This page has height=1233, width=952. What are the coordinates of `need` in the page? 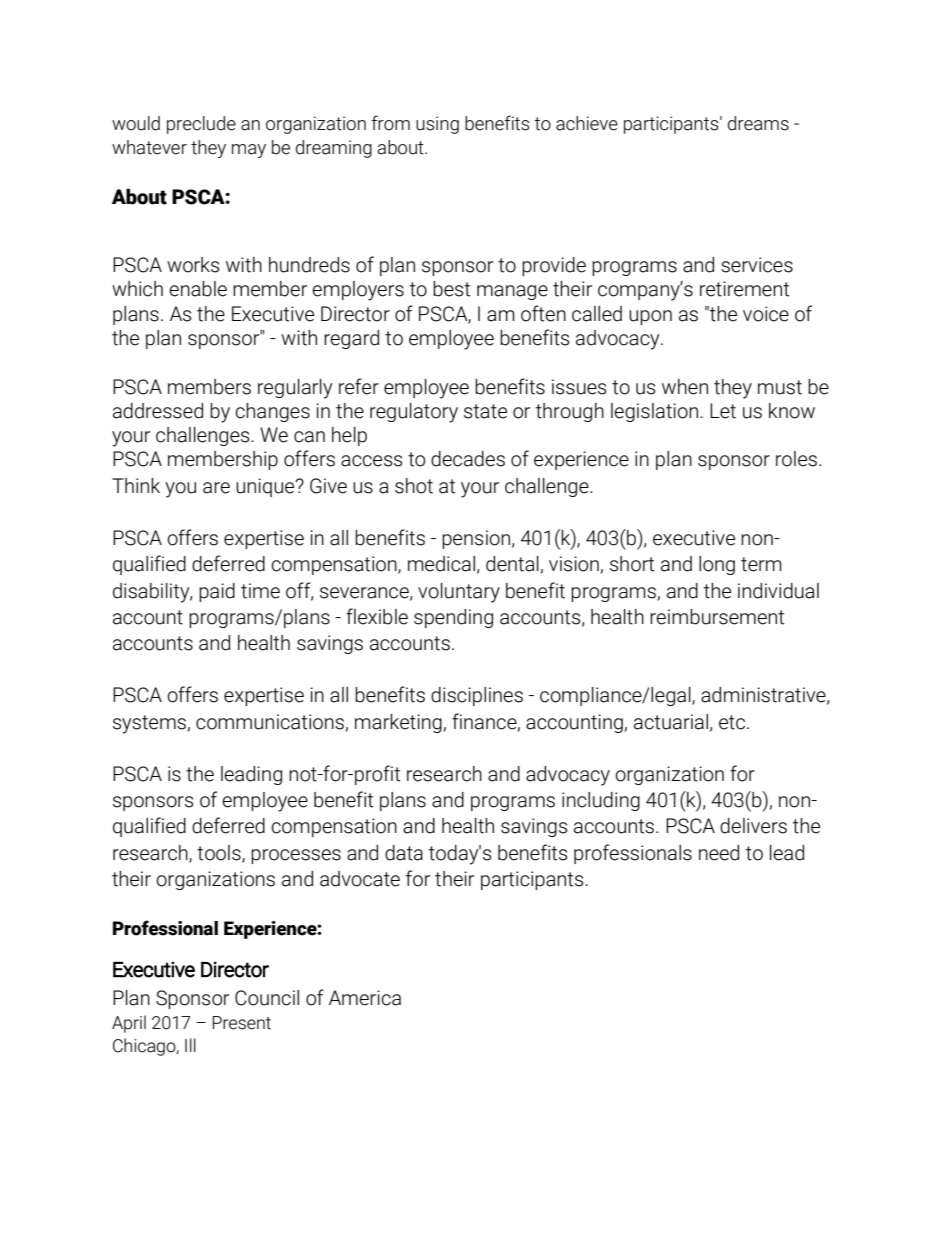 It's located at (719, 853).
